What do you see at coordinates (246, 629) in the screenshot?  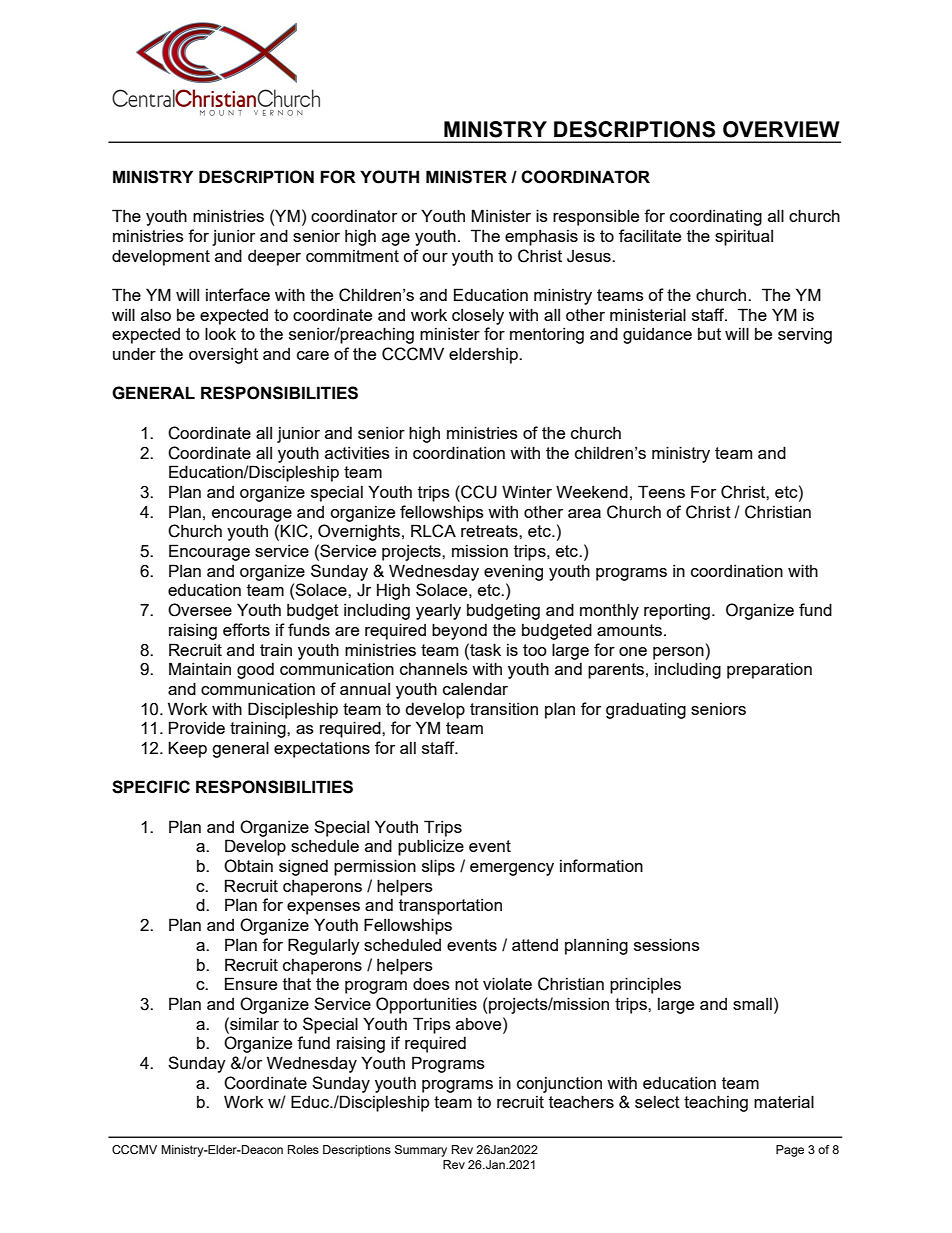 I see `efforts` at bounding box center [246, 629].
